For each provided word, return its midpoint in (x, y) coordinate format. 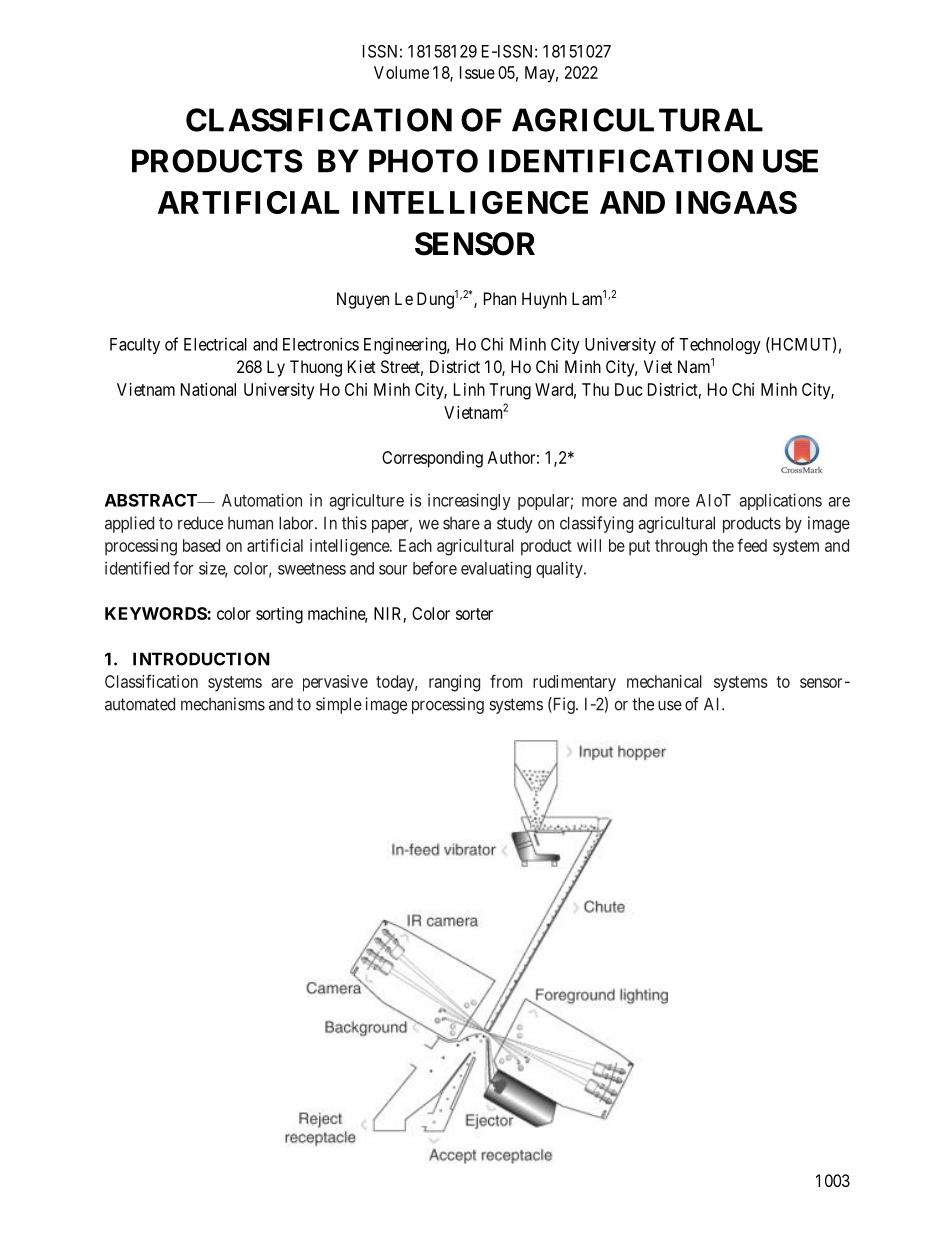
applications (780, 501)
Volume (401, 72)
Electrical (215, 344)
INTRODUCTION (201, 659)
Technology (720, 346)
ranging (454, 683)
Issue (477, 72)
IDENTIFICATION (621, 161)
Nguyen (363, 300)
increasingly (469, 501)
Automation (262, 500)
